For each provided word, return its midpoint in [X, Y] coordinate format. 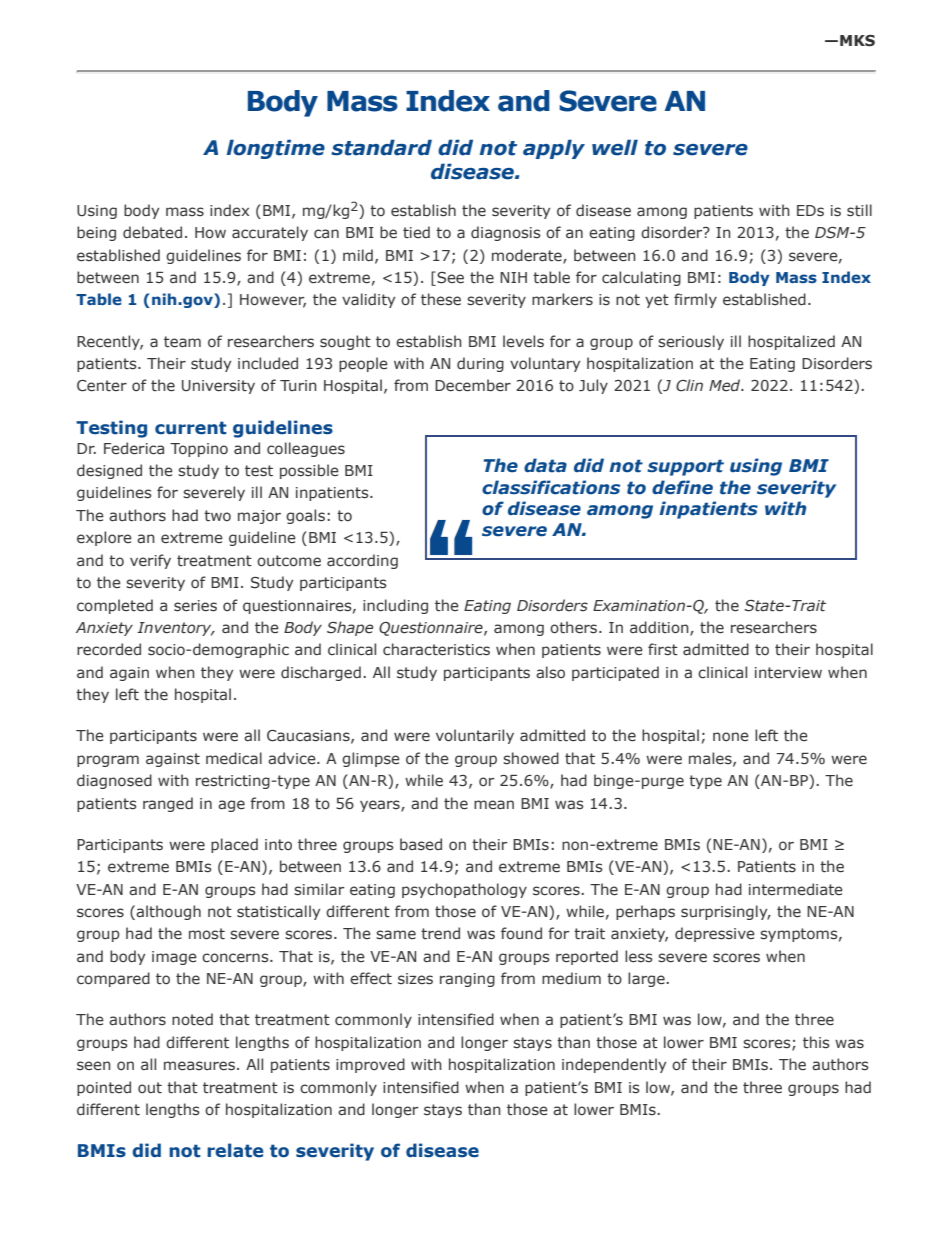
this [816, 1042]
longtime [276, 149]
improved [370, 1065]
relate [235, 1150]
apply [554, 149]
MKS [857, 41]
